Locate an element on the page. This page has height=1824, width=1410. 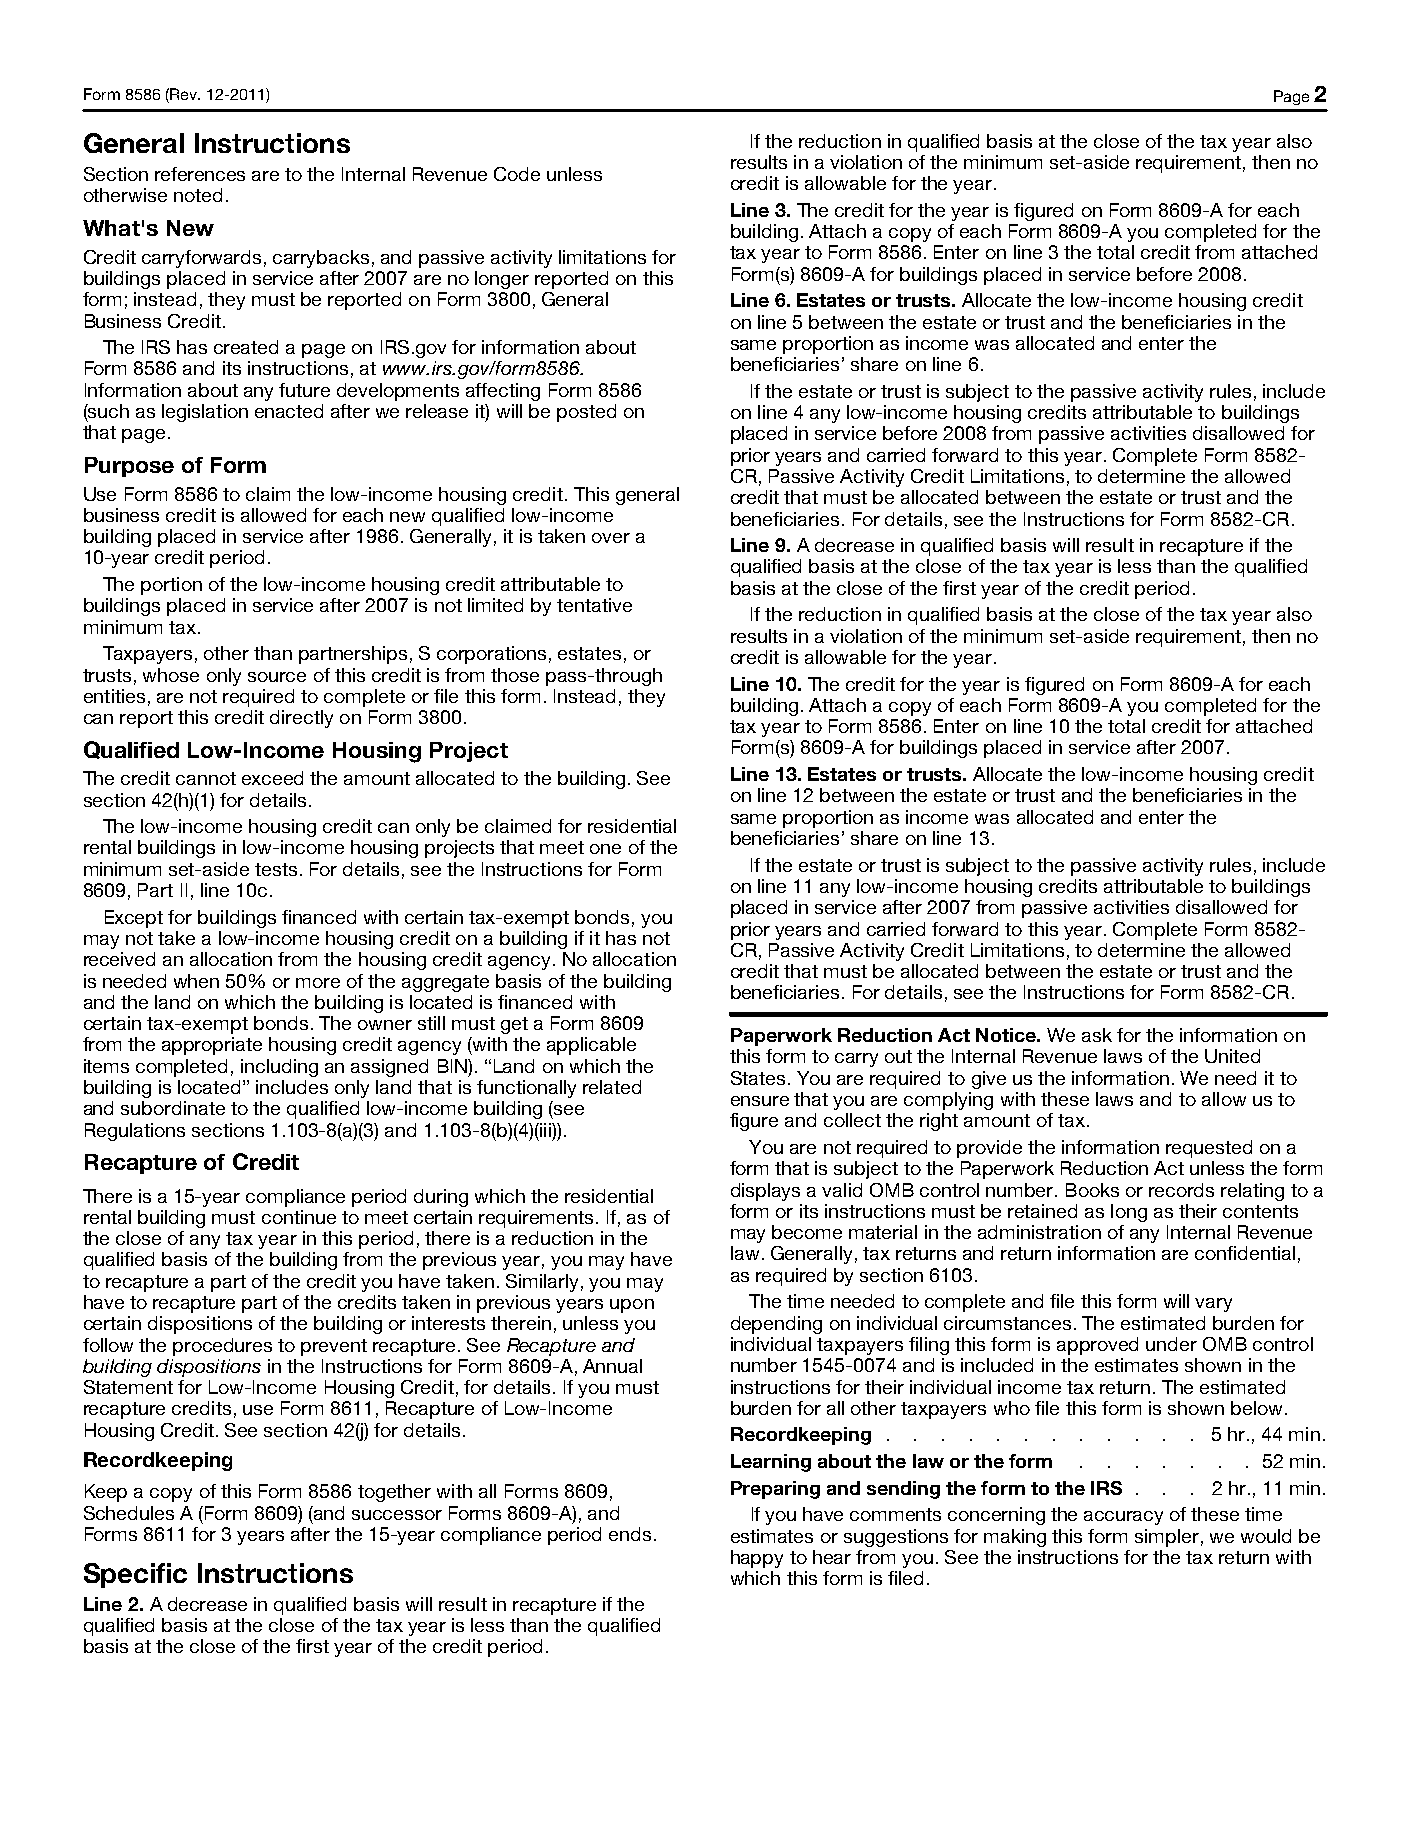
tests is located at coordinates (276, 869).
